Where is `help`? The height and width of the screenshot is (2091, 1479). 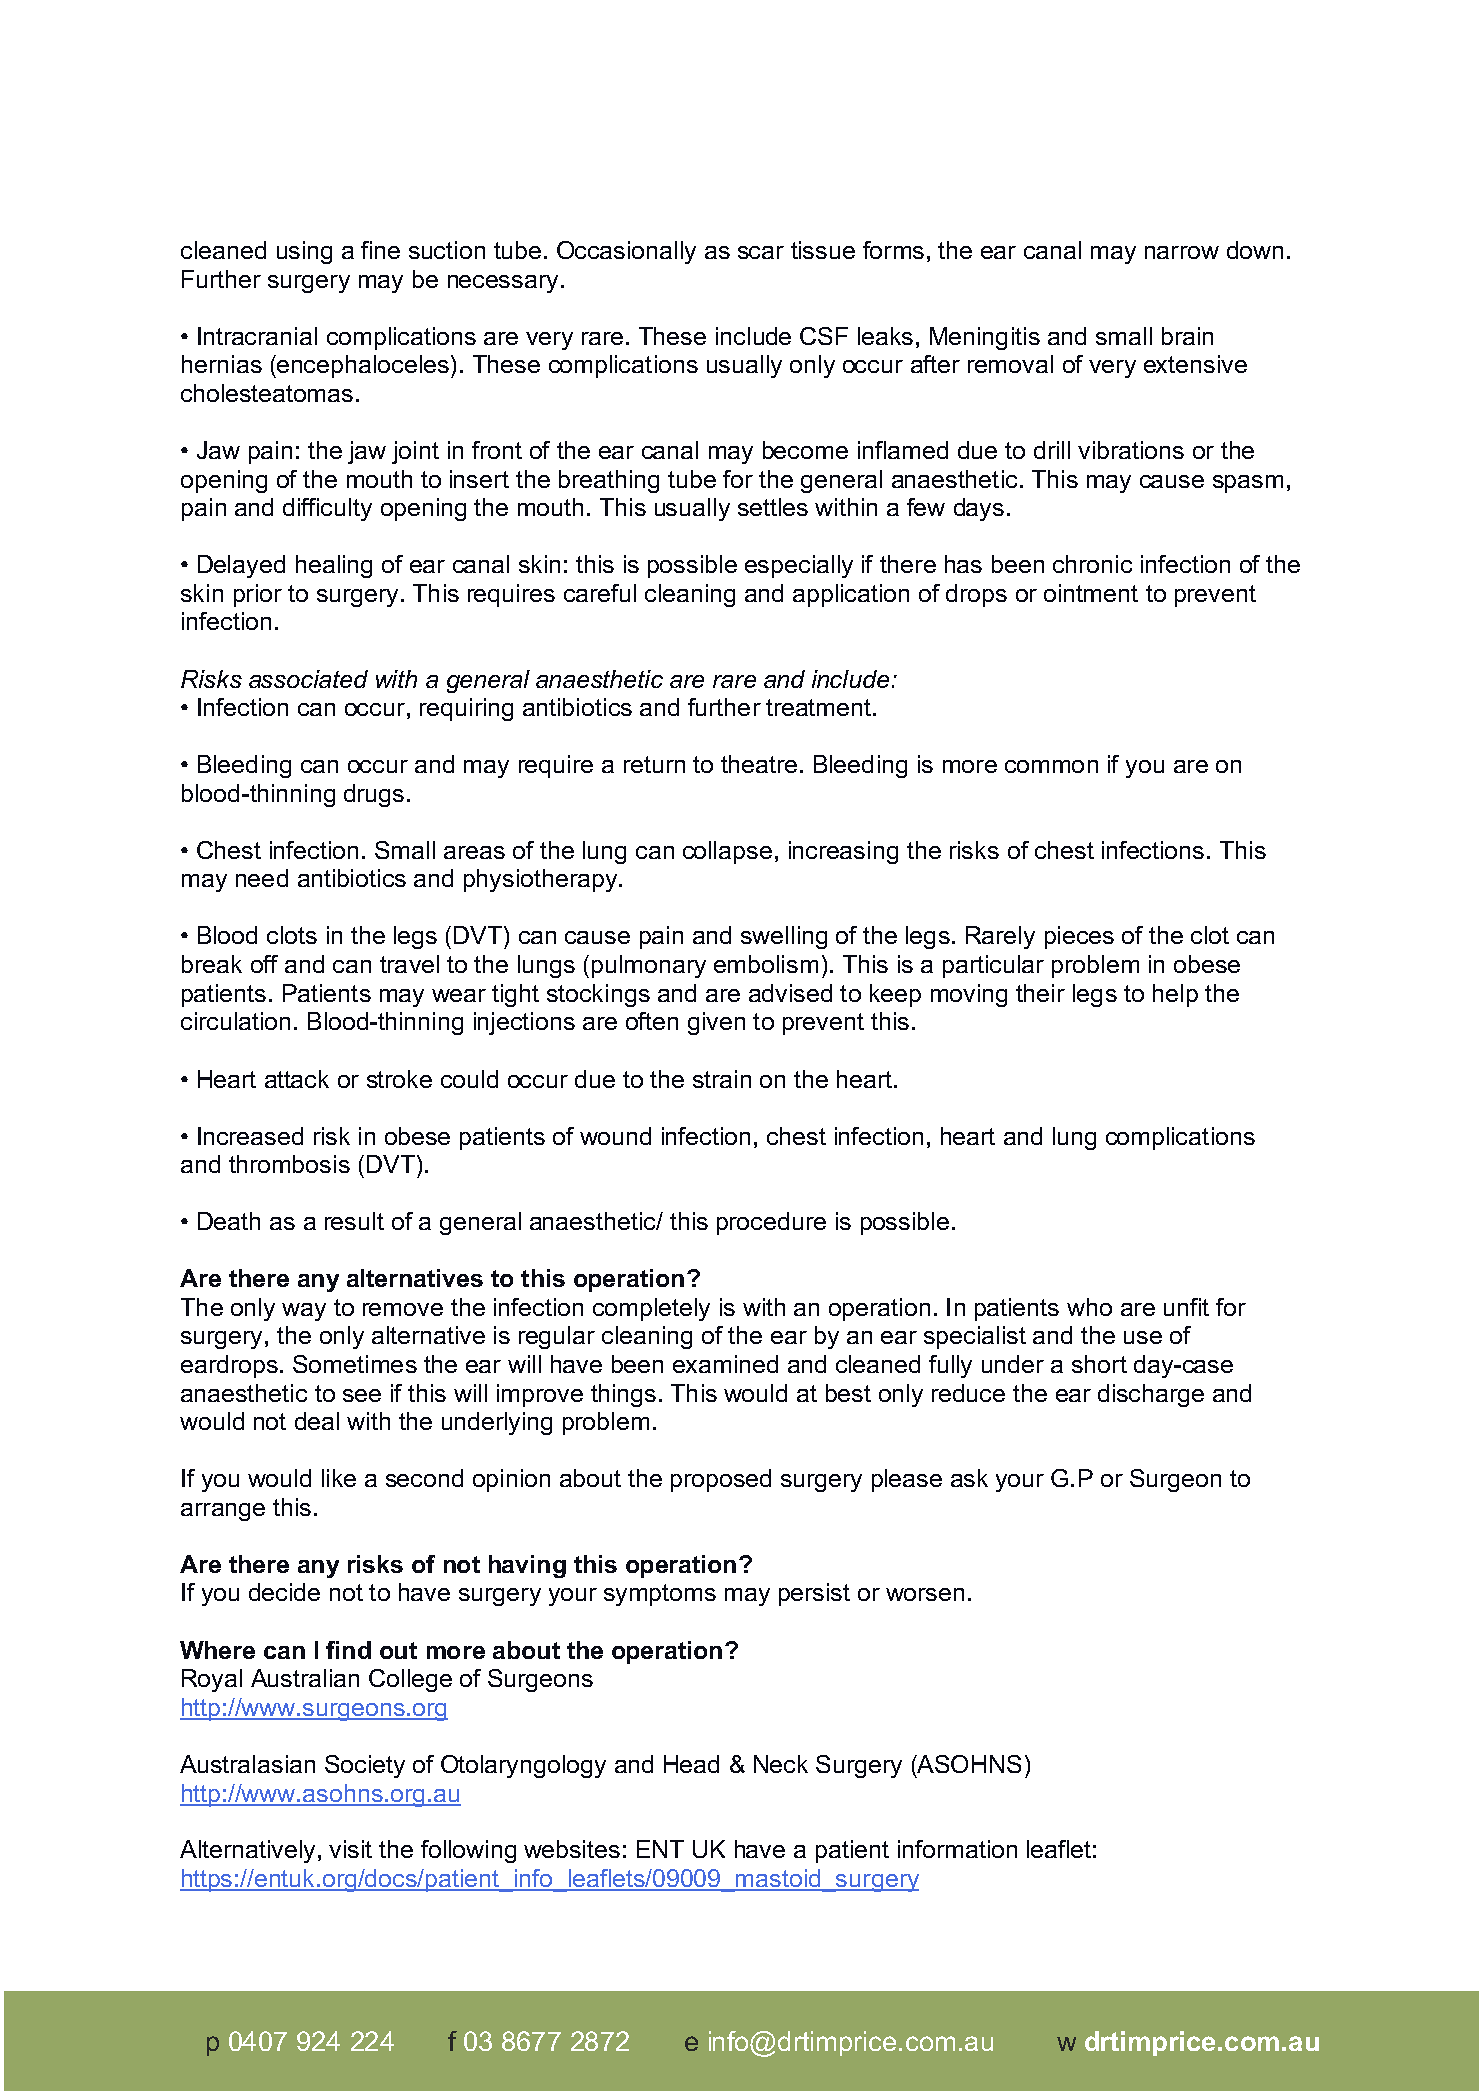 help is located at coordinates (1175, 995).
